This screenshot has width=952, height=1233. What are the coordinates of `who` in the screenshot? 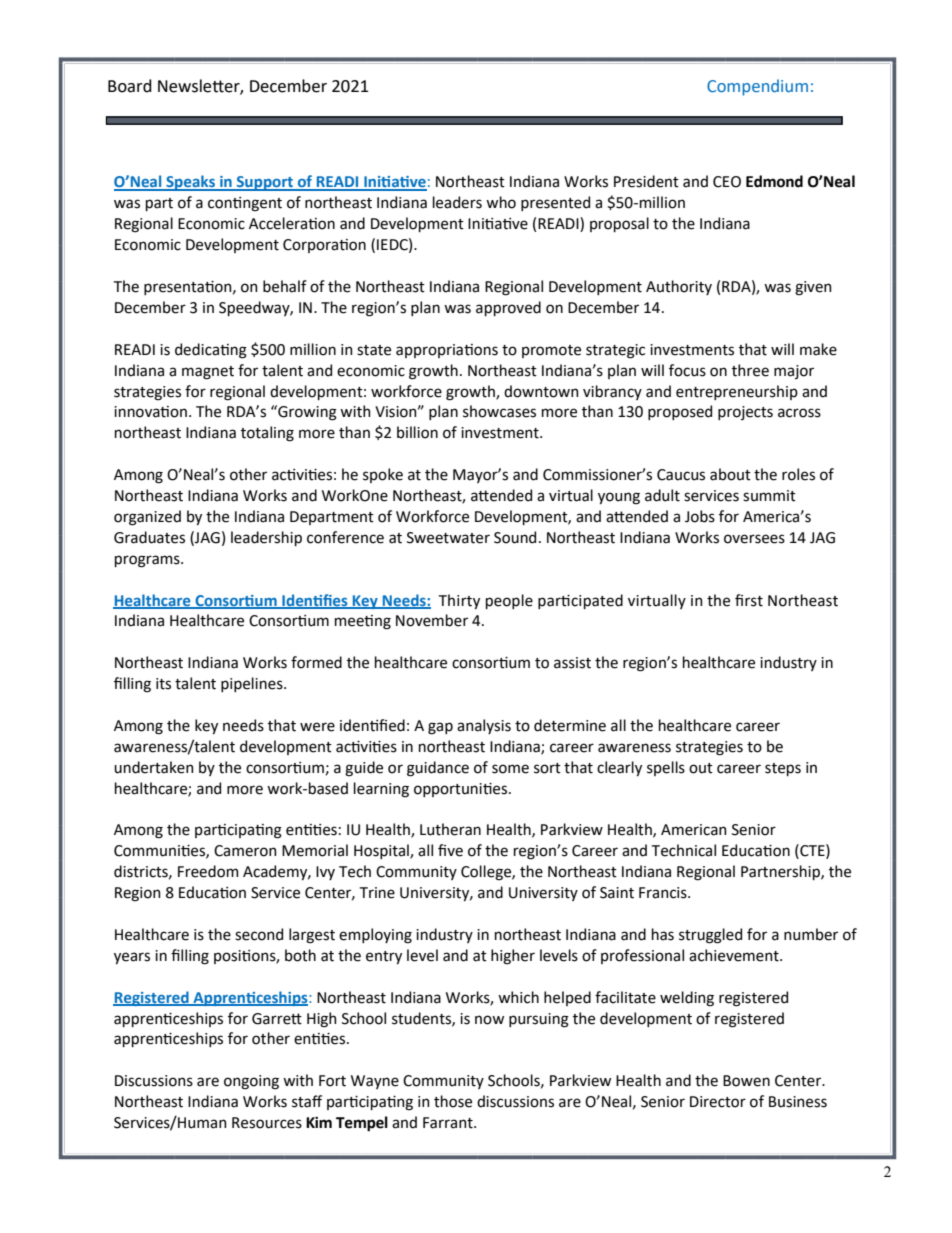 It's located at (501, 202).
